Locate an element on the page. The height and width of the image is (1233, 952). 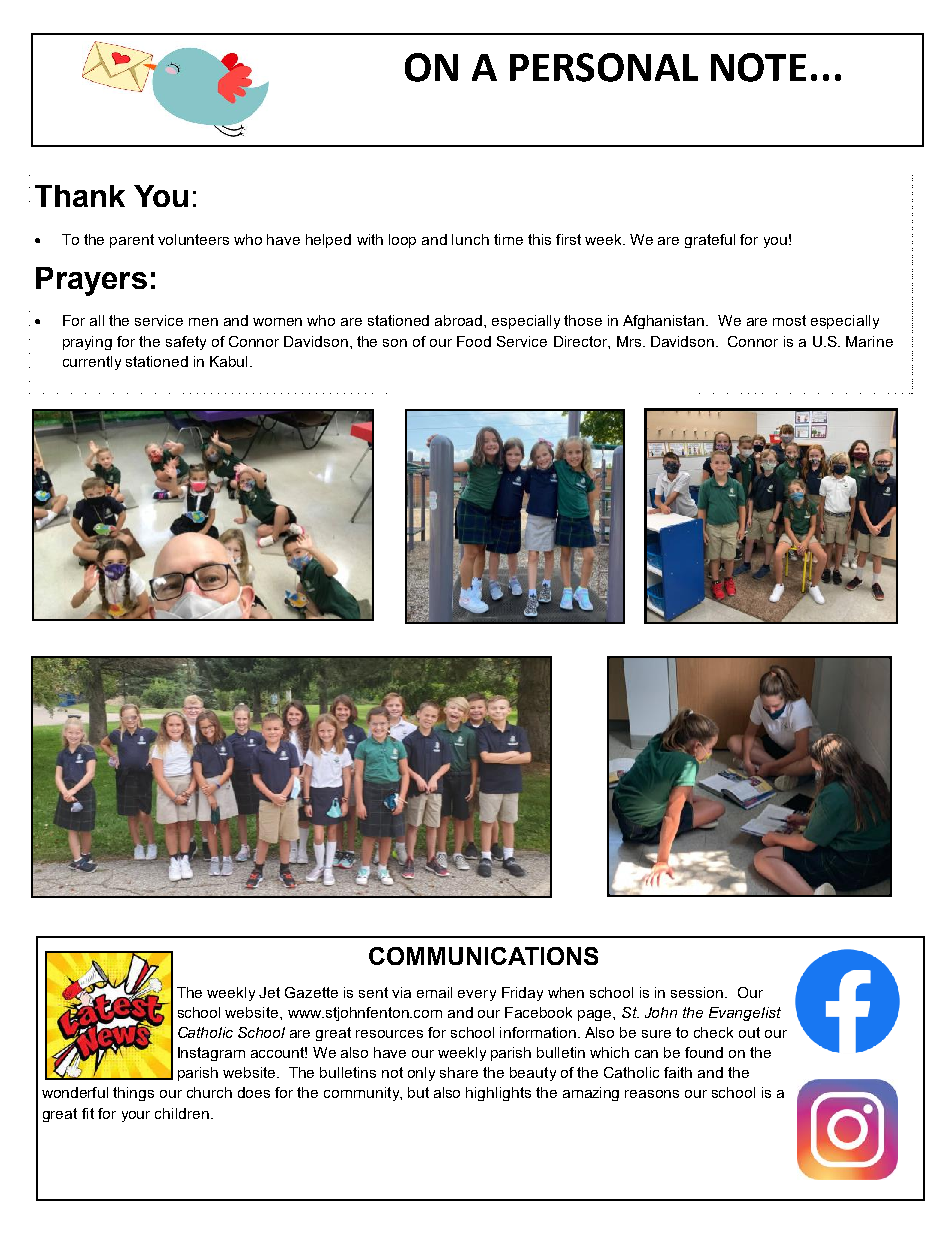
Kabul is located at coordinates (230, 361).
